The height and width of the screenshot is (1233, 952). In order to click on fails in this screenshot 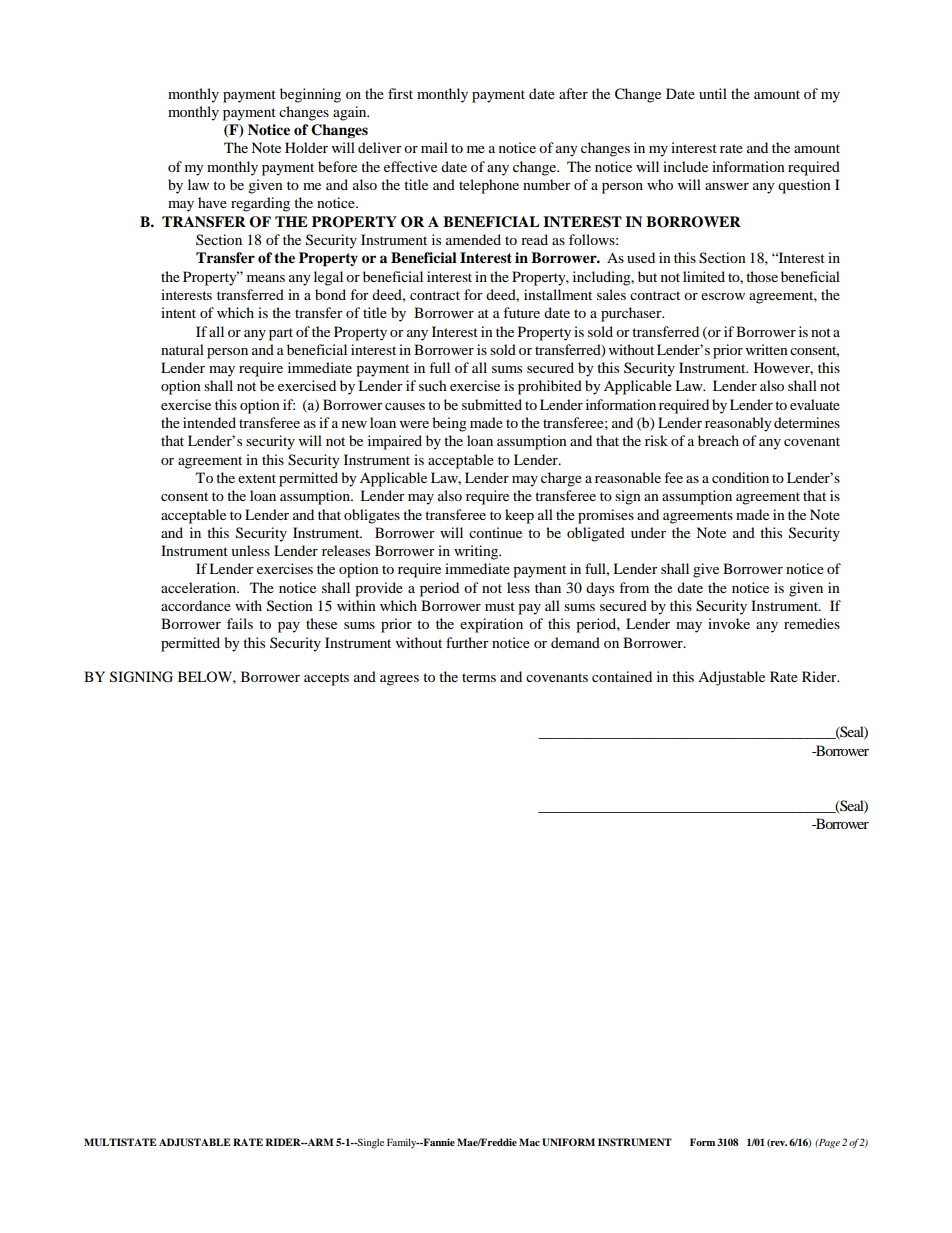, I will do `click(240, 623)`.
